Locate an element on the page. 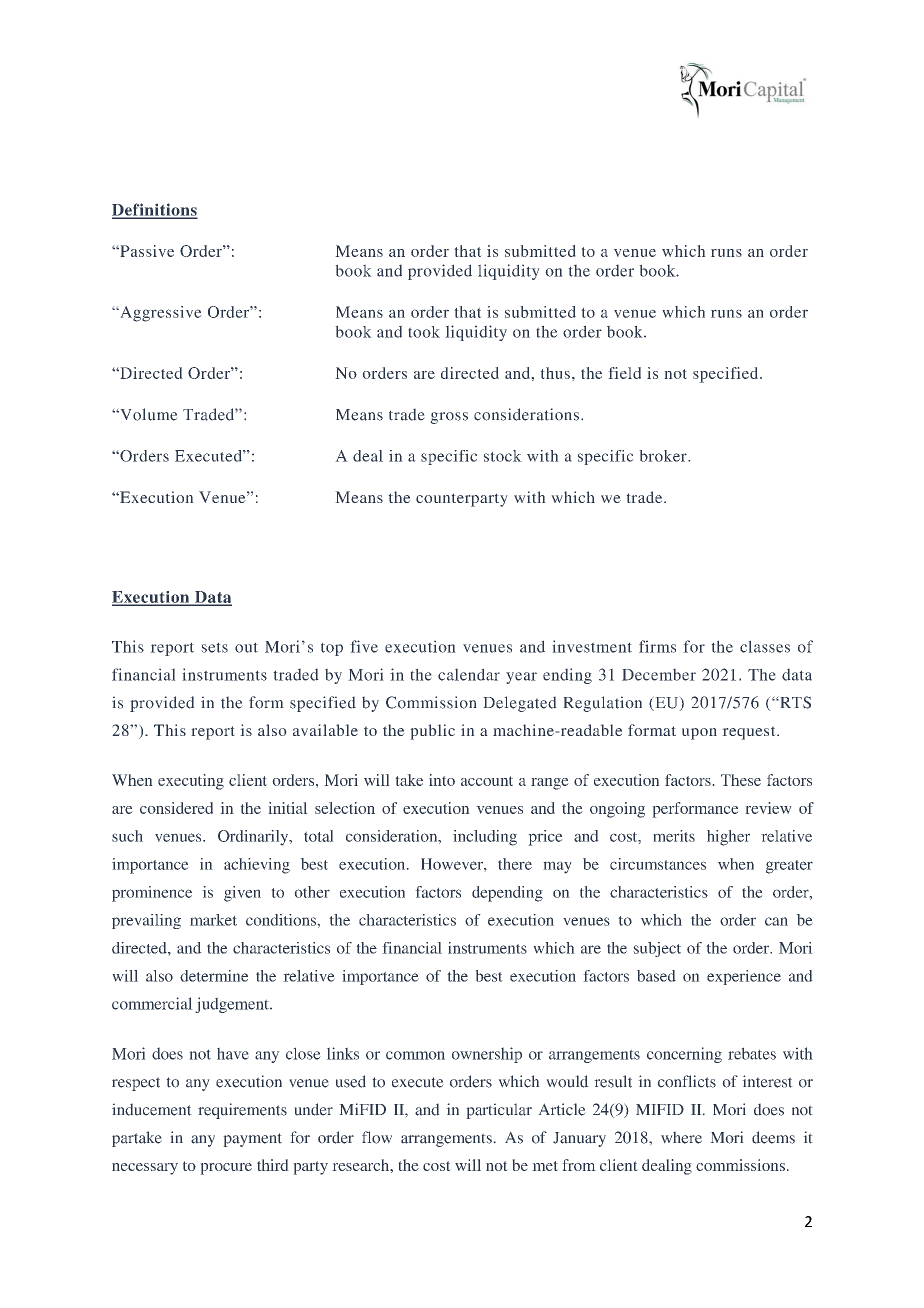 Image resolution: width=924 pixels, height=1308 pixels. Delegated is located at coordinates (520, 704).
